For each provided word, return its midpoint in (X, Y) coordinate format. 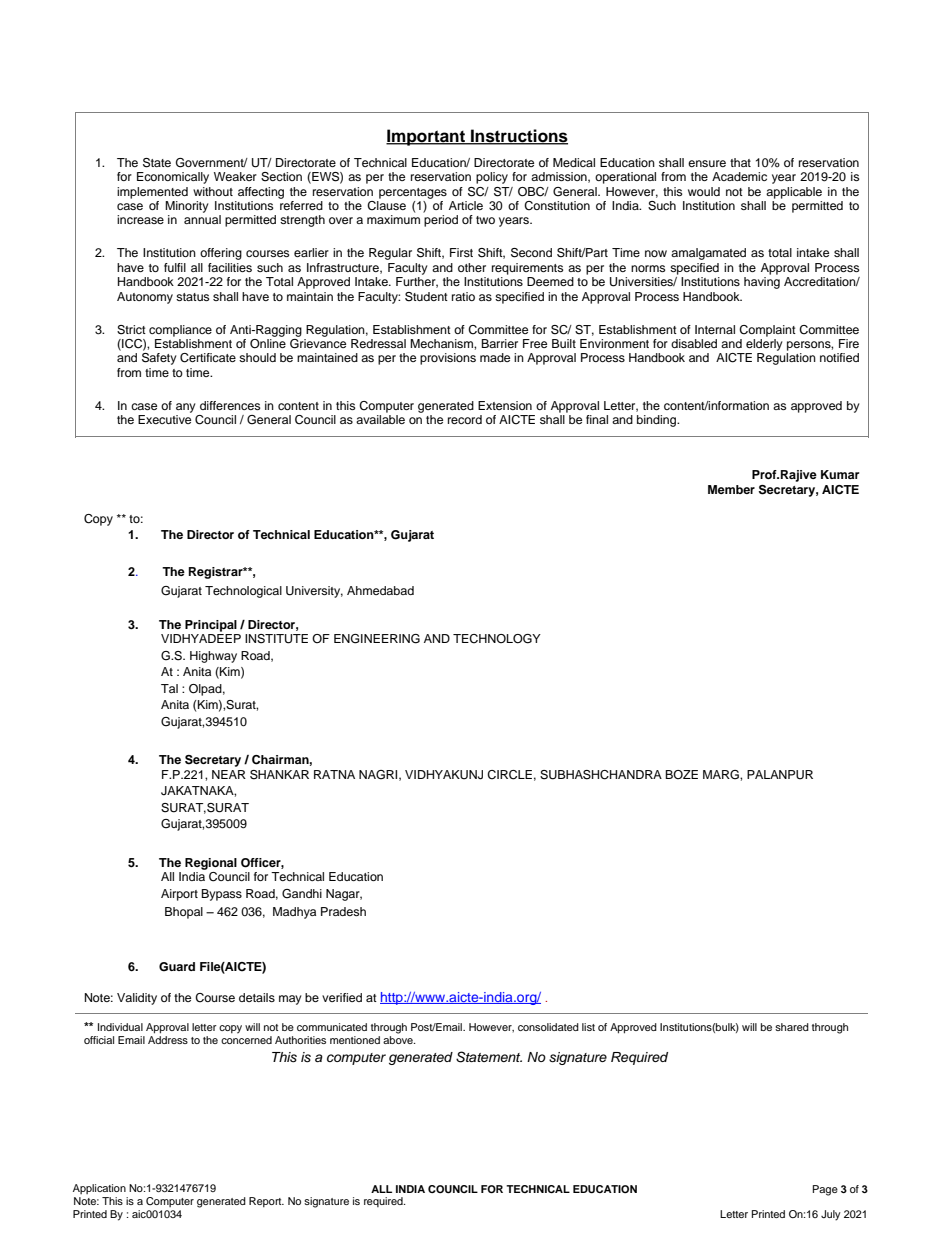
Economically (173, 178)
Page (825, 1190)
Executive (164, 419)
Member (731, 489)
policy (492, 178)
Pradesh (343, 911)
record (465, 419)
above (399, 1038)
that (740, 162)
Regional (211, 864)
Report (266, 1202)
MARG (722, 775)
